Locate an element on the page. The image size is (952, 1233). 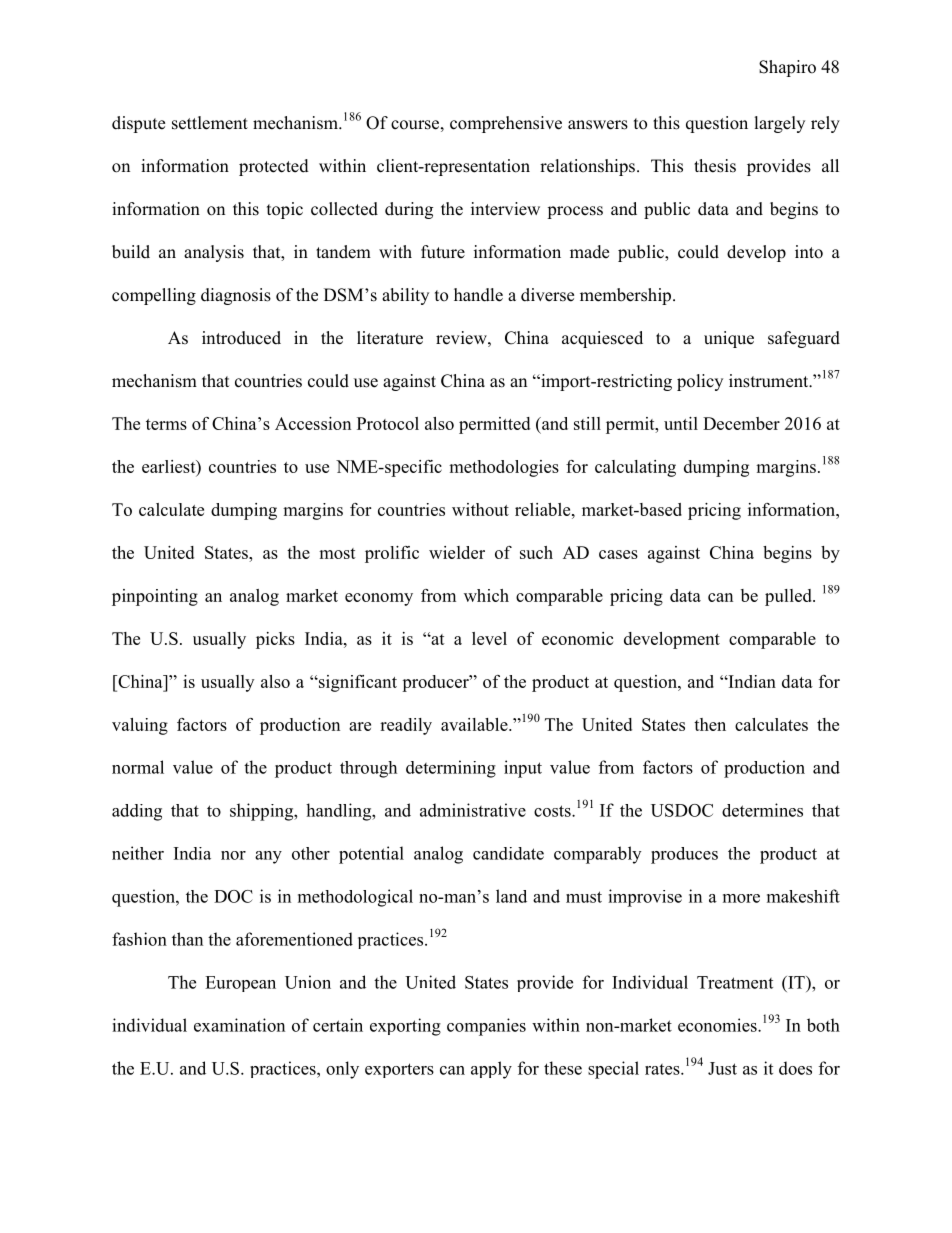
settlement is located at coordinates (210, 123).
